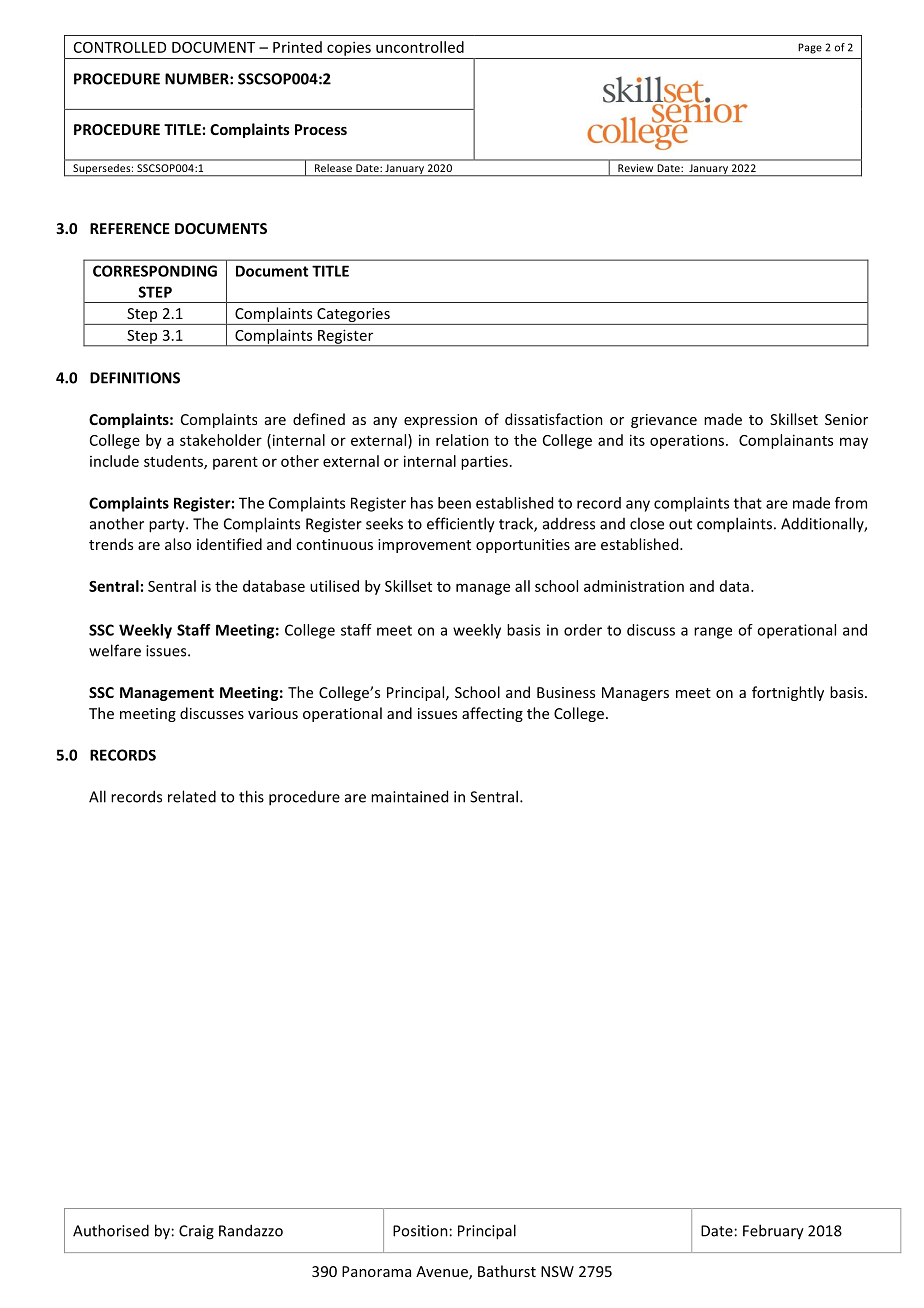 This document has height=1308, width=924. Describe the element at coordinates (788, 693) in the document. I see `fortnightly` at that location.
